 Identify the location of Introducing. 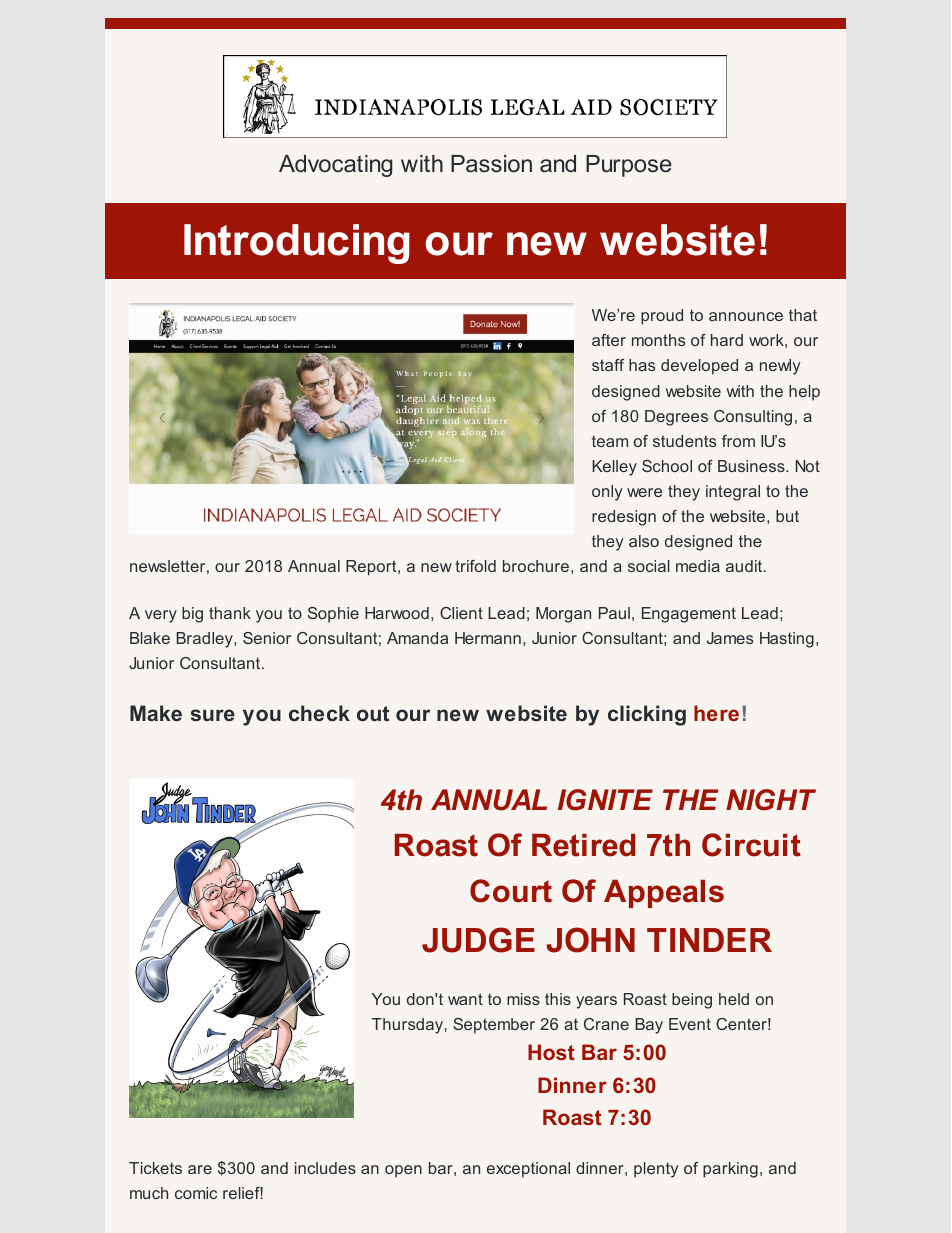
(297, 244).
